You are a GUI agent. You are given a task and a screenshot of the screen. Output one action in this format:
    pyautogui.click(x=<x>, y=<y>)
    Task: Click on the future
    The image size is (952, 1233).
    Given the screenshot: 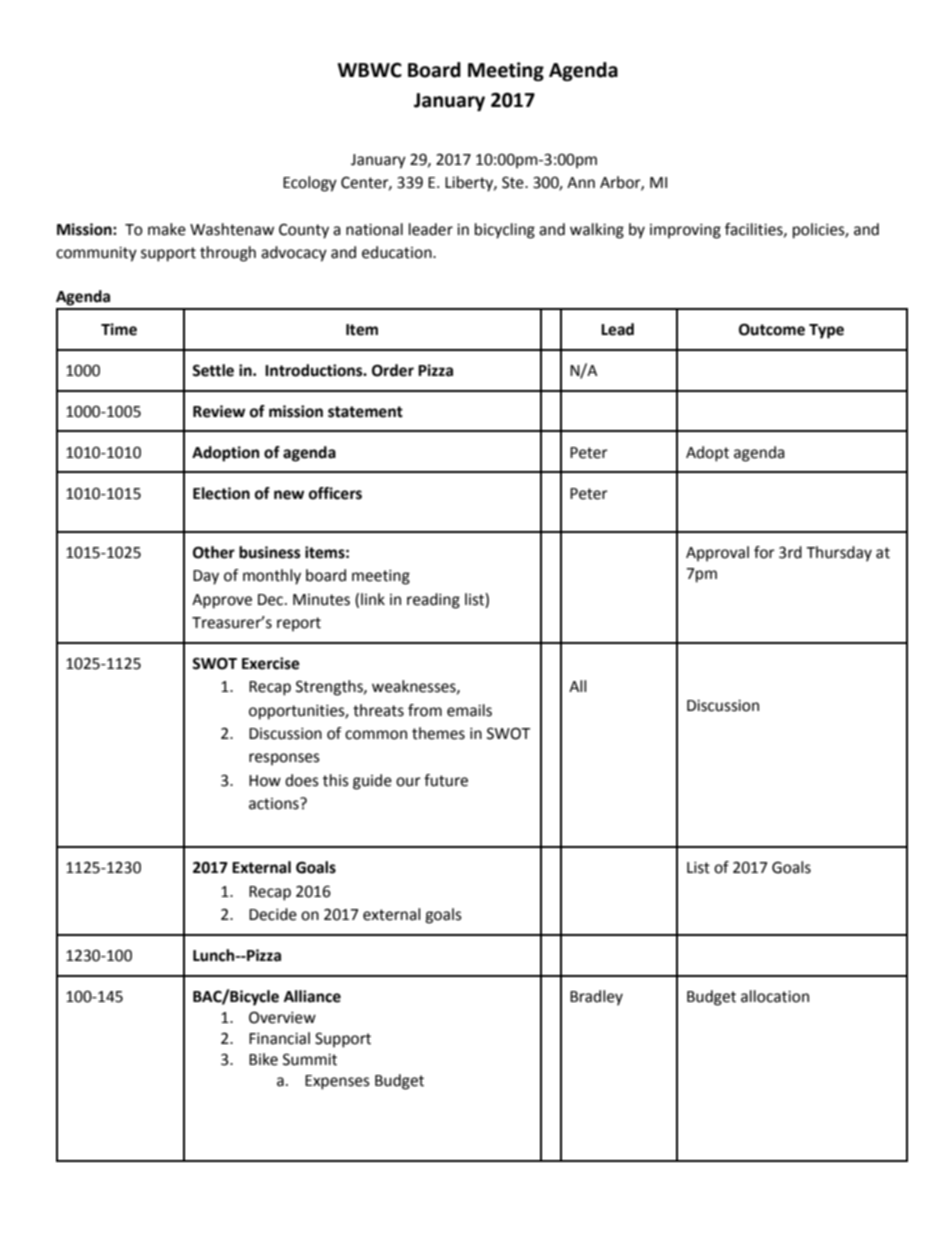 What is the action you would take?
    pyautogui.click(x=446, y=780)
